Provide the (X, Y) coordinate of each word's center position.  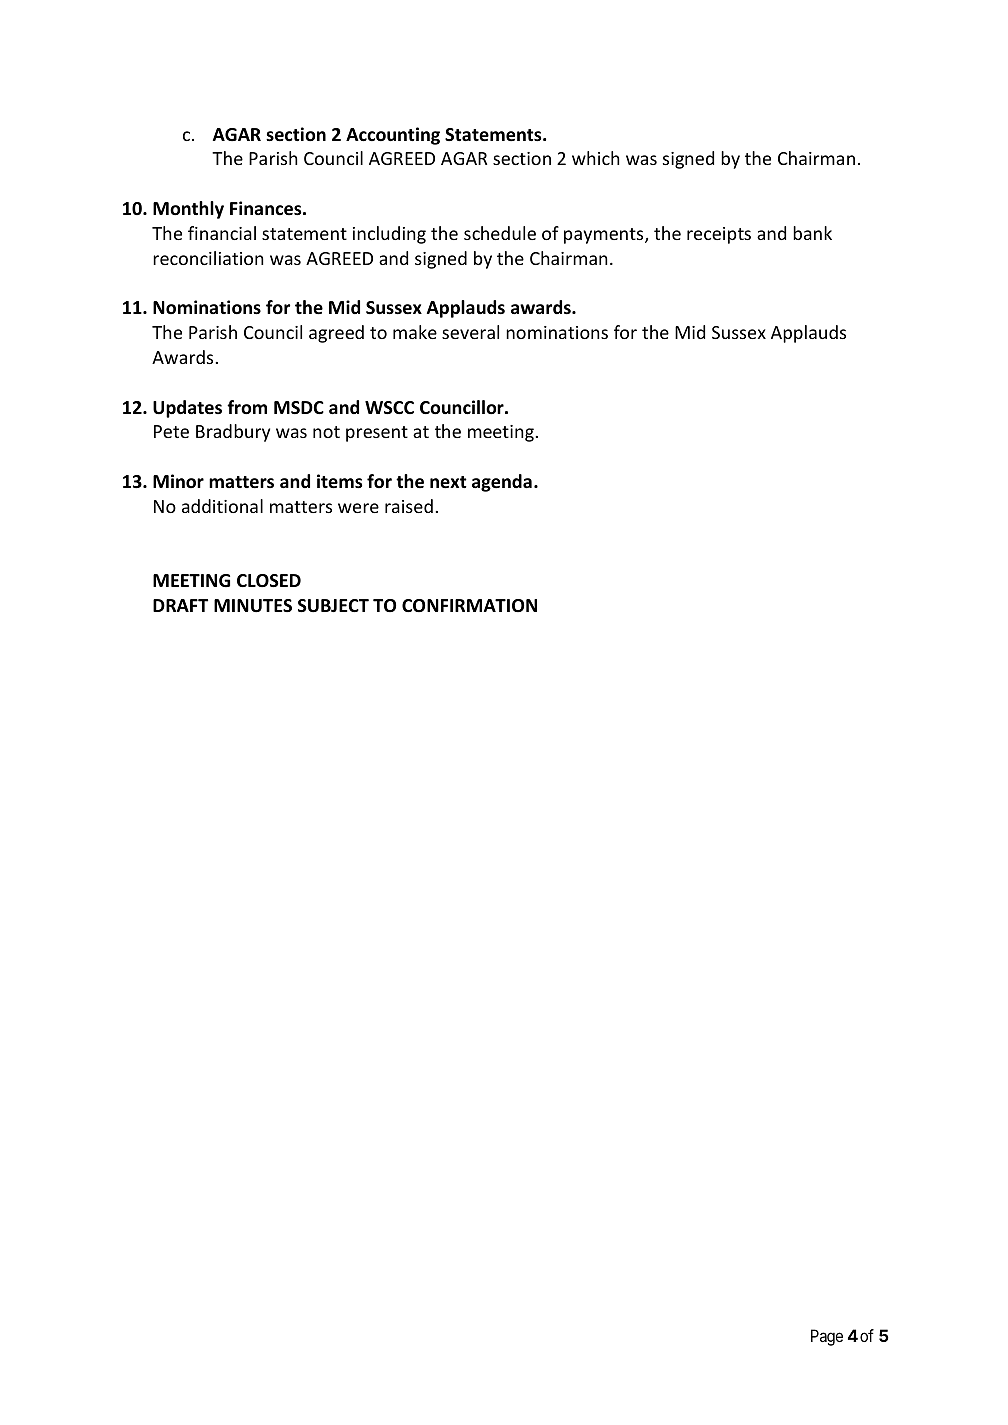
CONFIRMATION (469, 605)
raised (409, 506)
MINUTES (253, 606)
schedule (500, 233)
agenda (502, 483)
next (448, 482)
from (247, 407)
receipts (719, 235)
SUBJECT (333, 606)
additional (222, 506)
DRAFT (180, 605)
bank (812, 233)
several (470, 332)
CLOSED (269, 581)
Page (827, 1337)
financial (222, 233)
